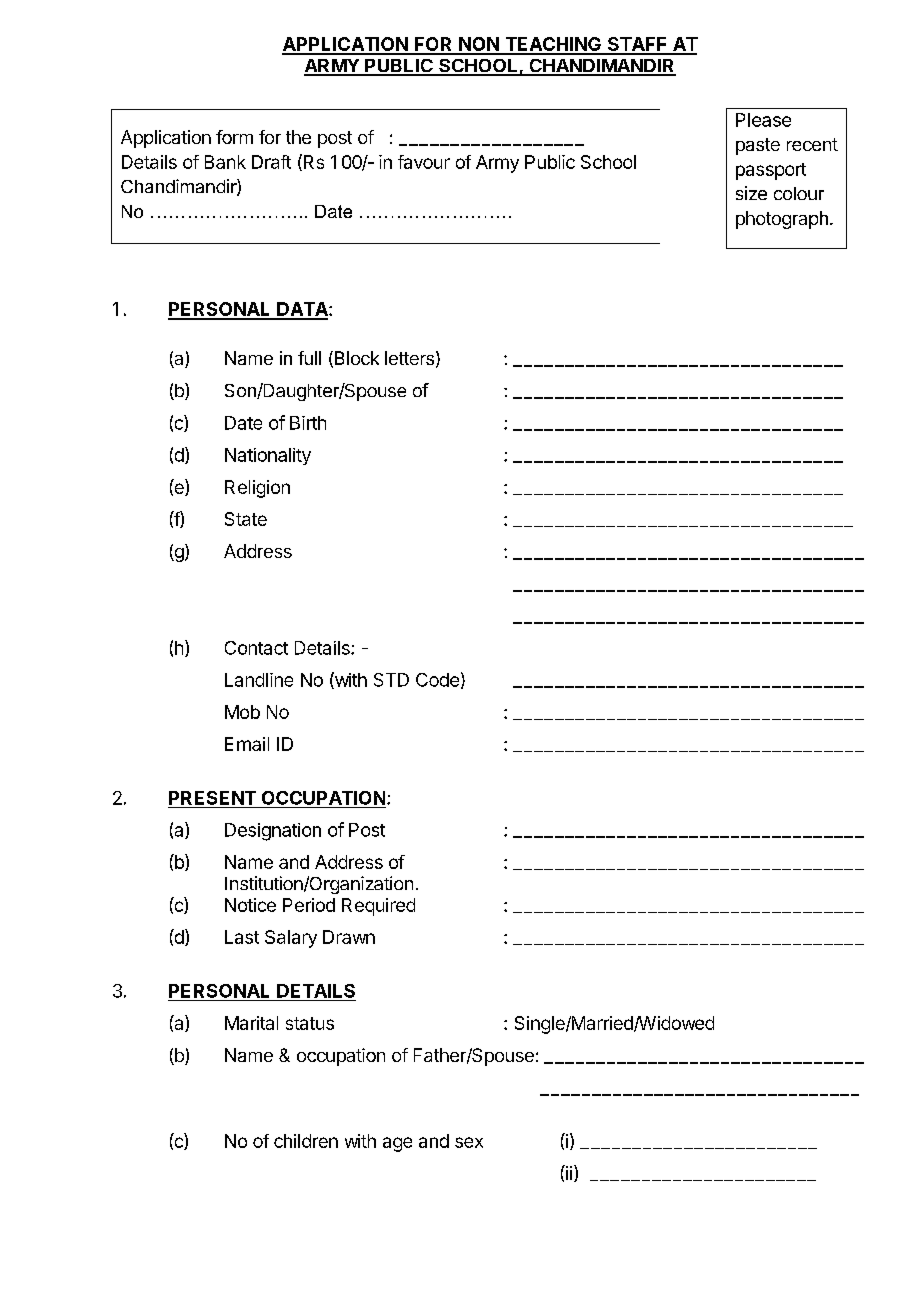  What do you see at coordinates (479, 45) in the image?
I see `NON` at bounding box center [479, 45].
